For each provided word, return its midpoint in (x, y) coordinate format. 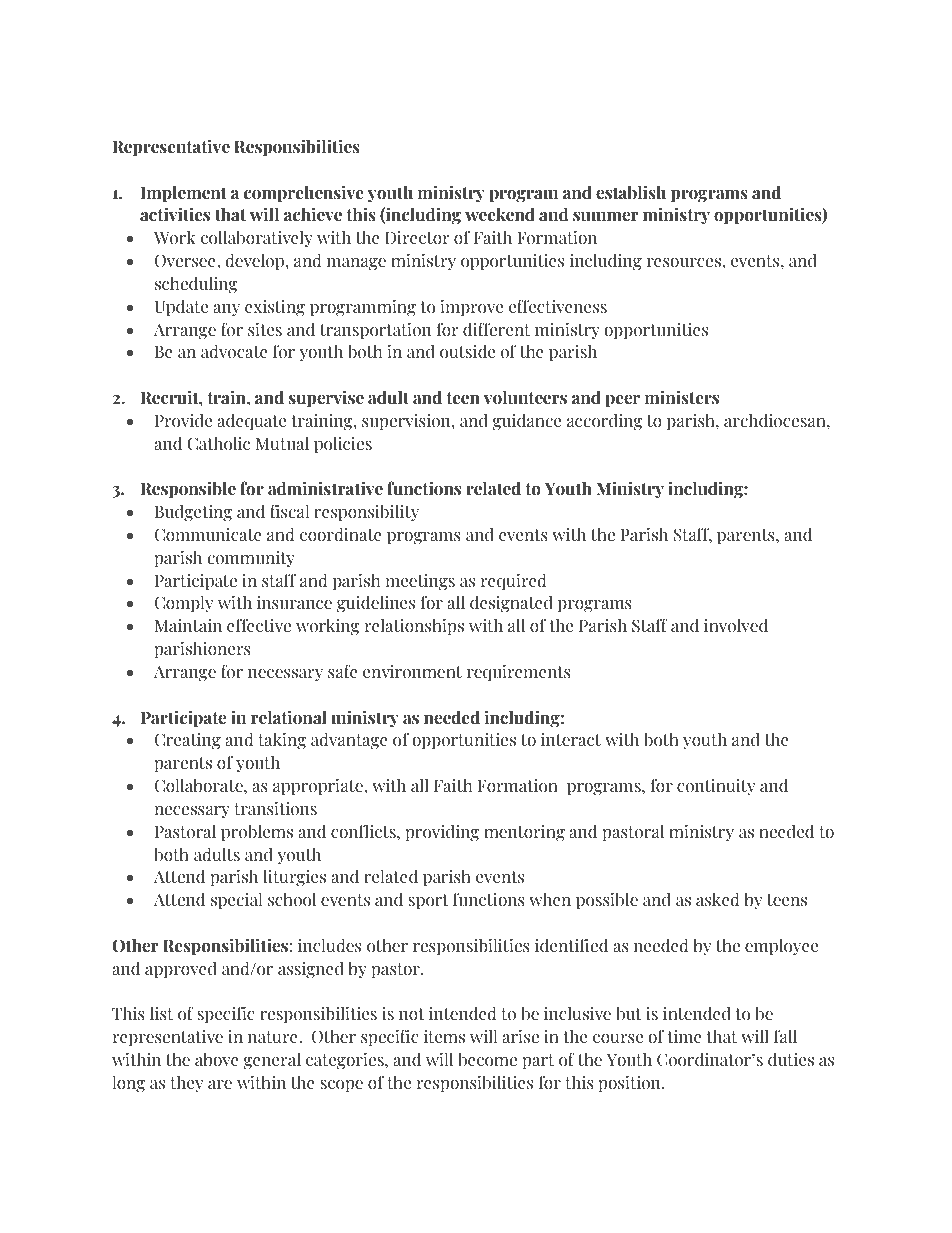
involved (736, 625)
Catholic (218, 443)
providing (442, 832)
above (217, 1059)
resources (685, 263)
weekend (500, 214)
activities (175, 214)
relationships (414, 626)
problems (257, 832)
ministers (682, 397)
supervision (407, 422)
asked (718, 899)
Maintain (188, 626)
